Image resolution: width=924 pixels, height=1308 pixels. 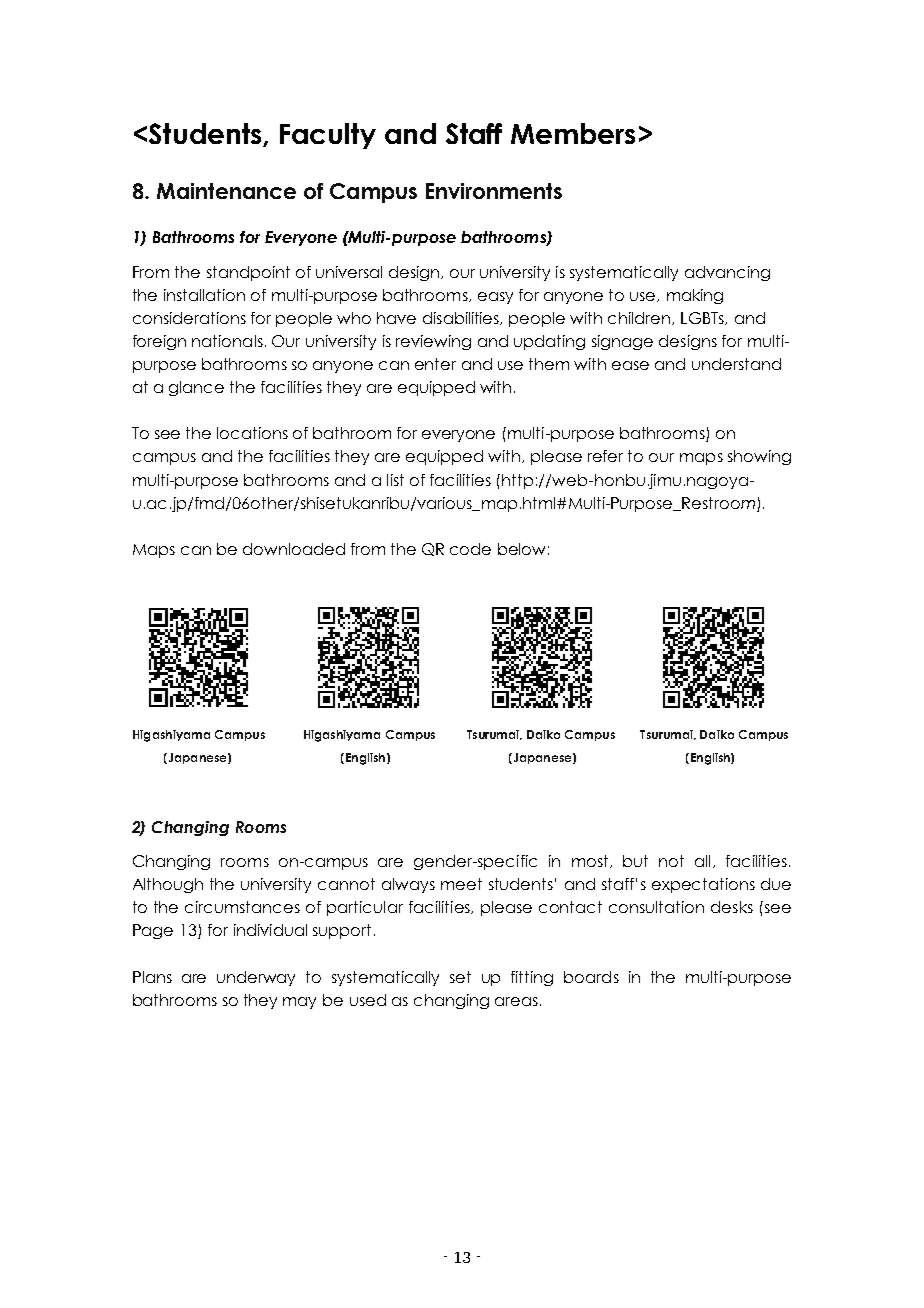 I want to click on locations, so click(x=252, y=433).
